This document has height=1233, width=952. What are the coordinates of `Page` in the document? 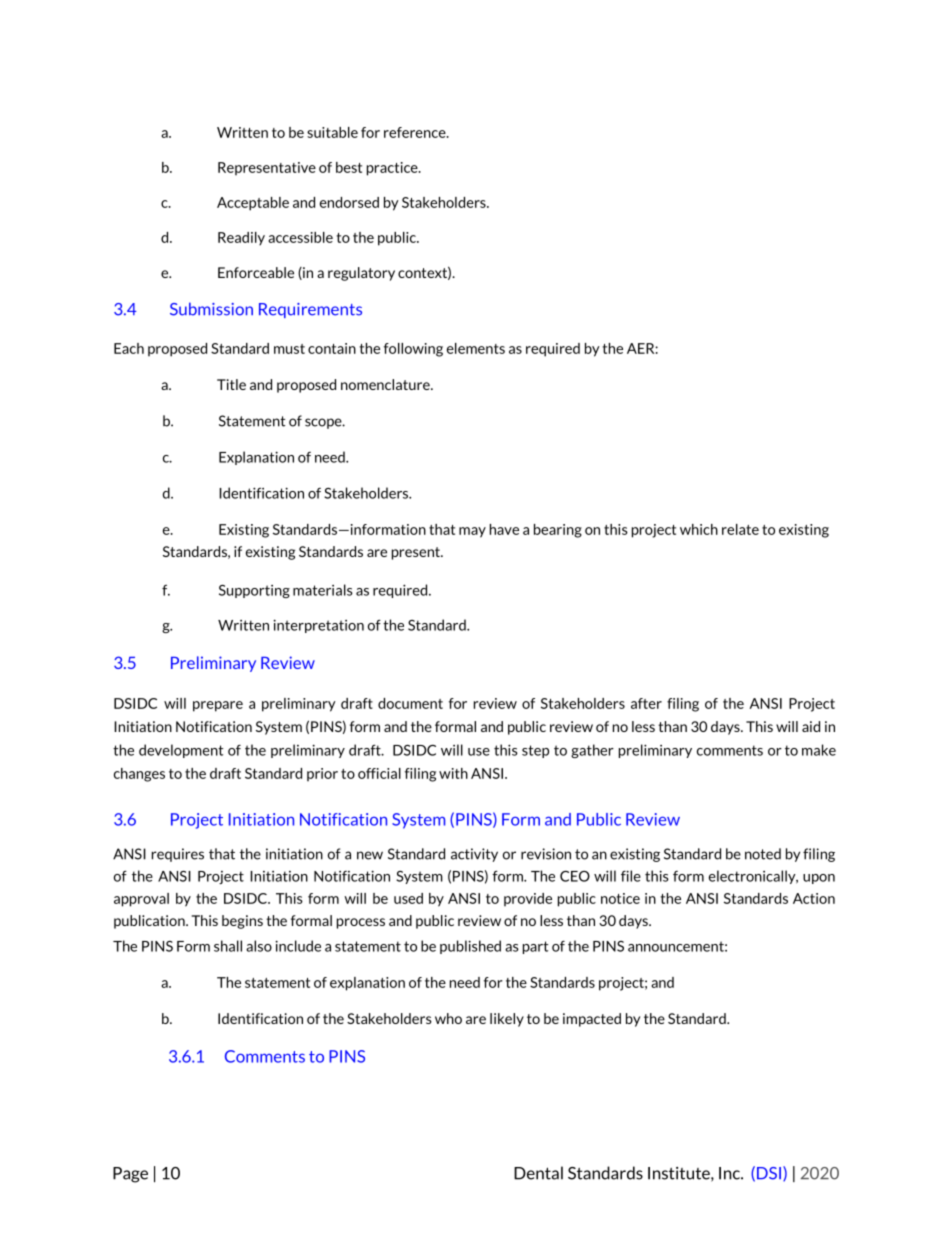 It's located at (130, 1175).
